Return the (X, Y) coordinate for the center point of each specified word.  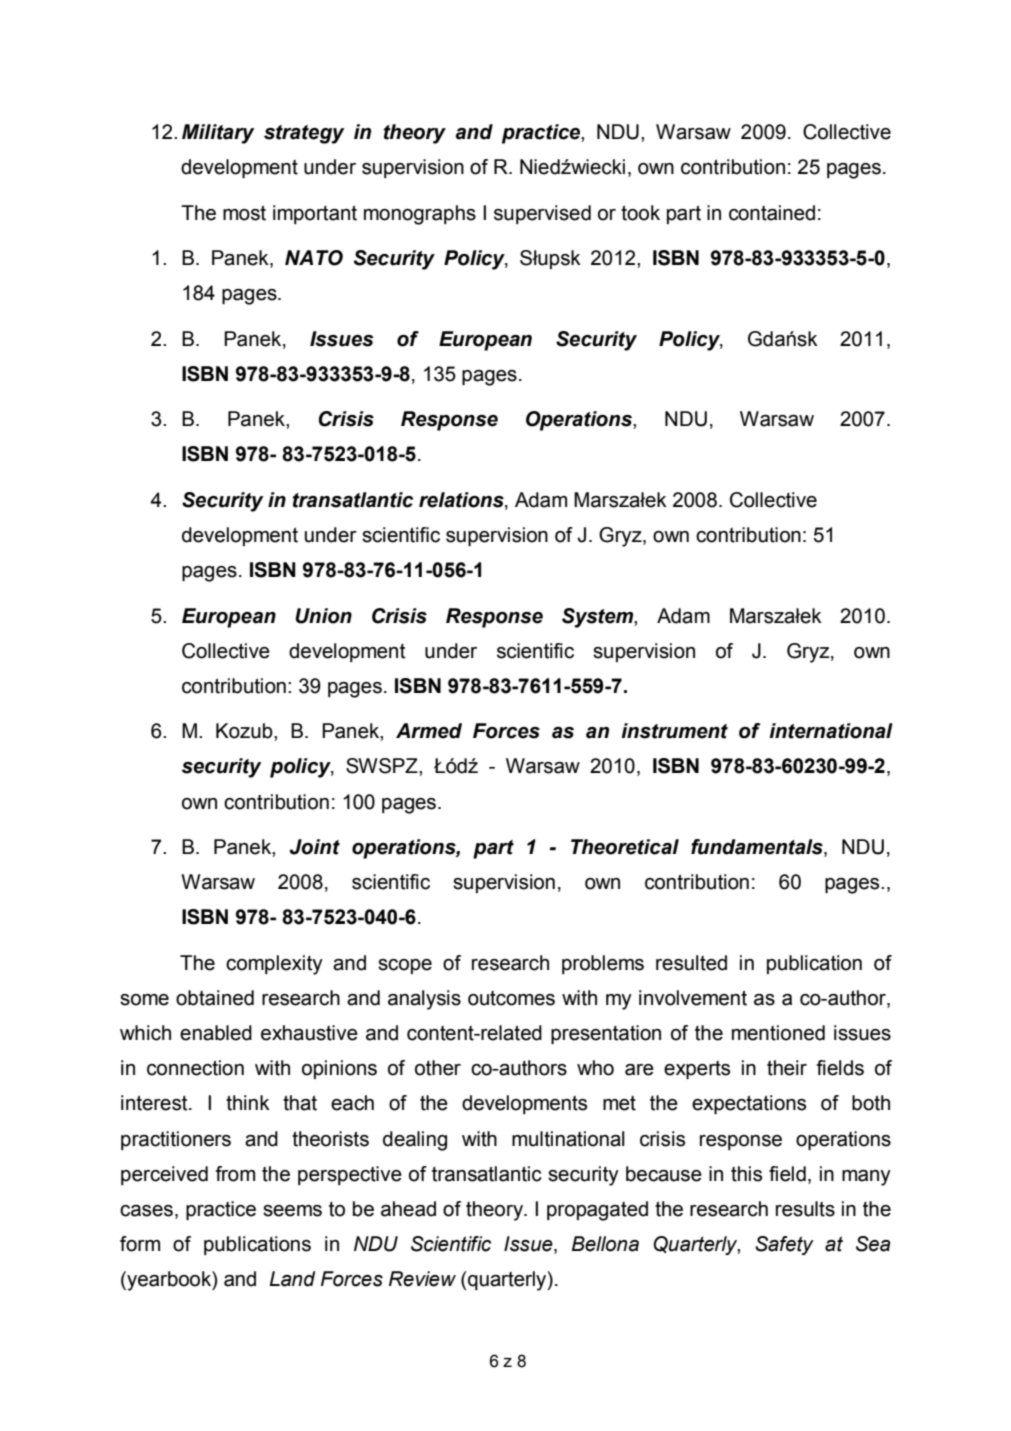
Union (323, 616)
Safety (784, 1245)
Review (422, 1279)
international (831, 731)
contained (772, 213)
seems (292, 1211)
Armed (429, 731)
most (244, 213)
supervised (542, 214)
